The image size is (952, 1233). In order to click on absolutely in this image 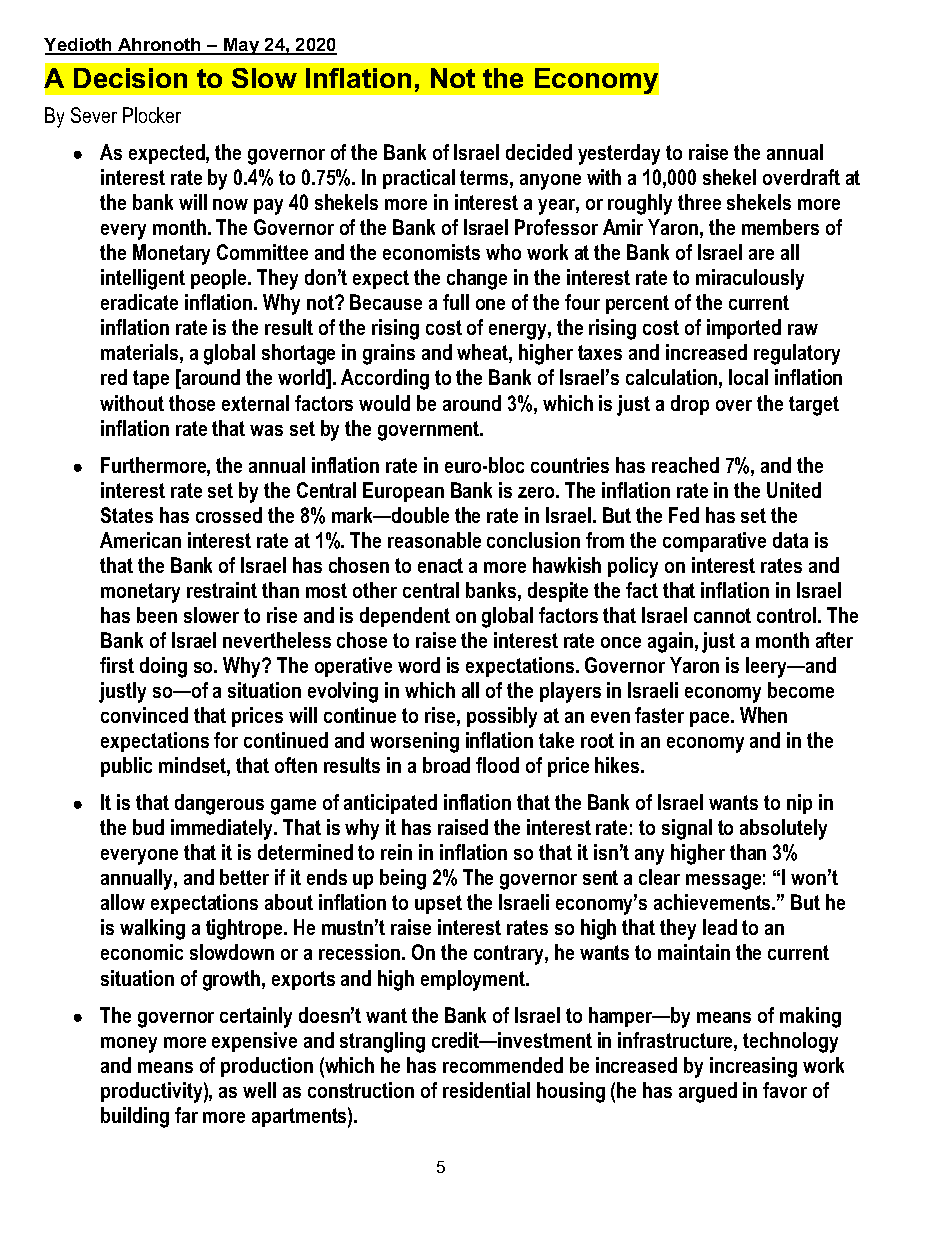, I will do `click(783, 829)`.
